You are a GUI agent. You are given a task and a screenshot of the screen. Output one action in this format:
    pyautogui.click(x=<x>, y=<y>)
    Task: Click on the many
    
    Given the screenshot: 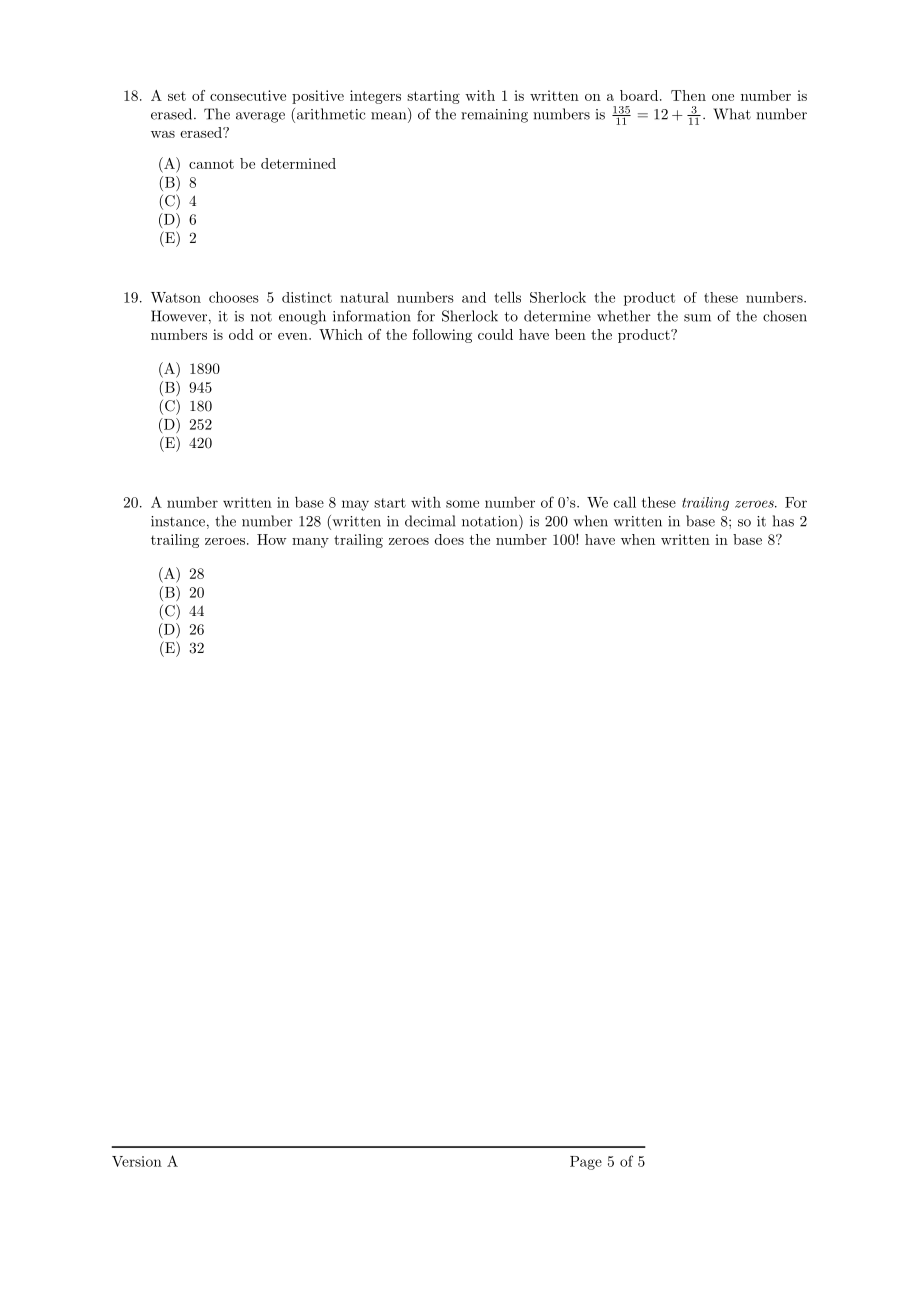 What is the action you would take?
    pyautogui.click(x=310, y=543)
